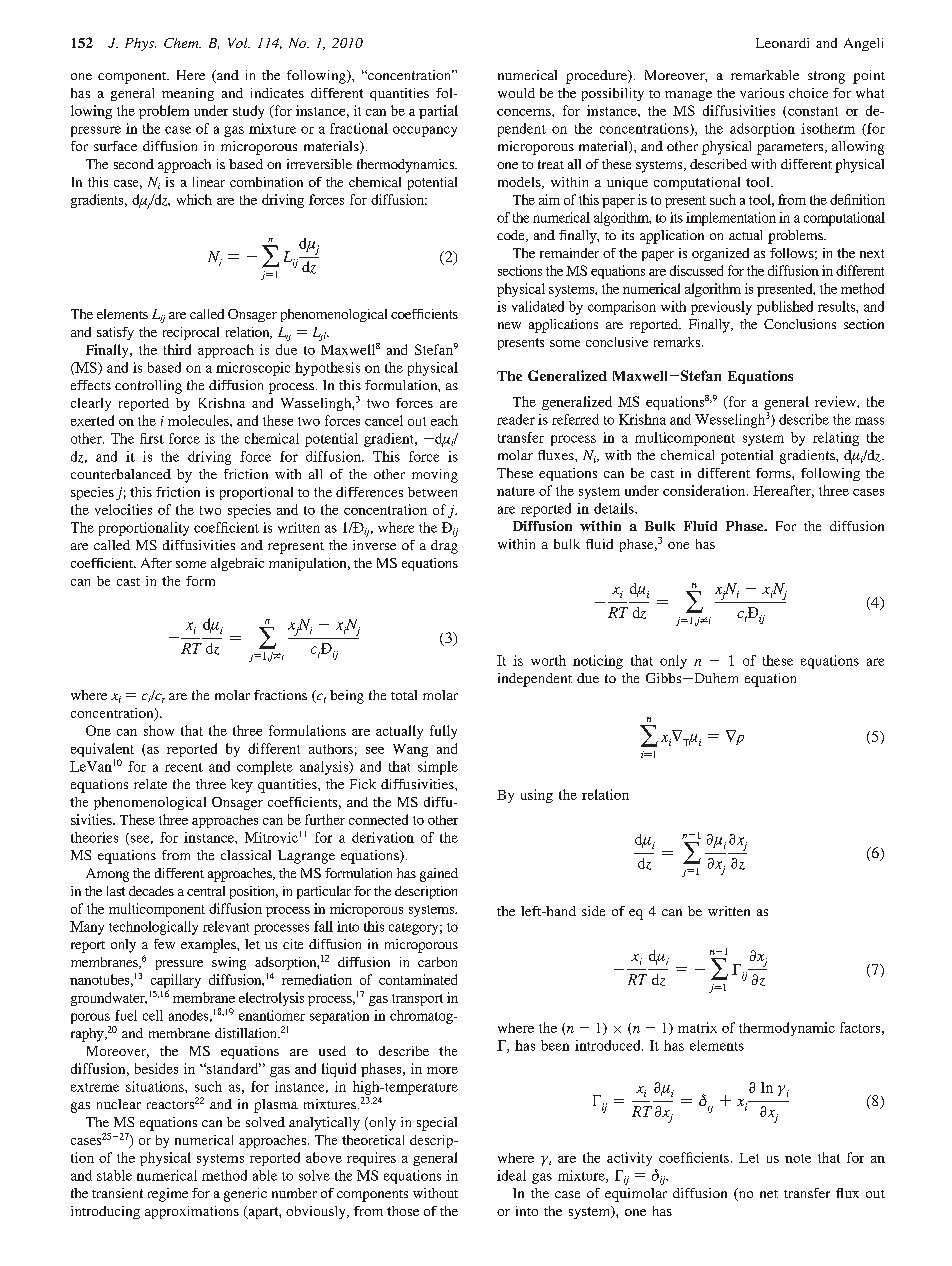  I want to click on regime, so click(168, 1195).
